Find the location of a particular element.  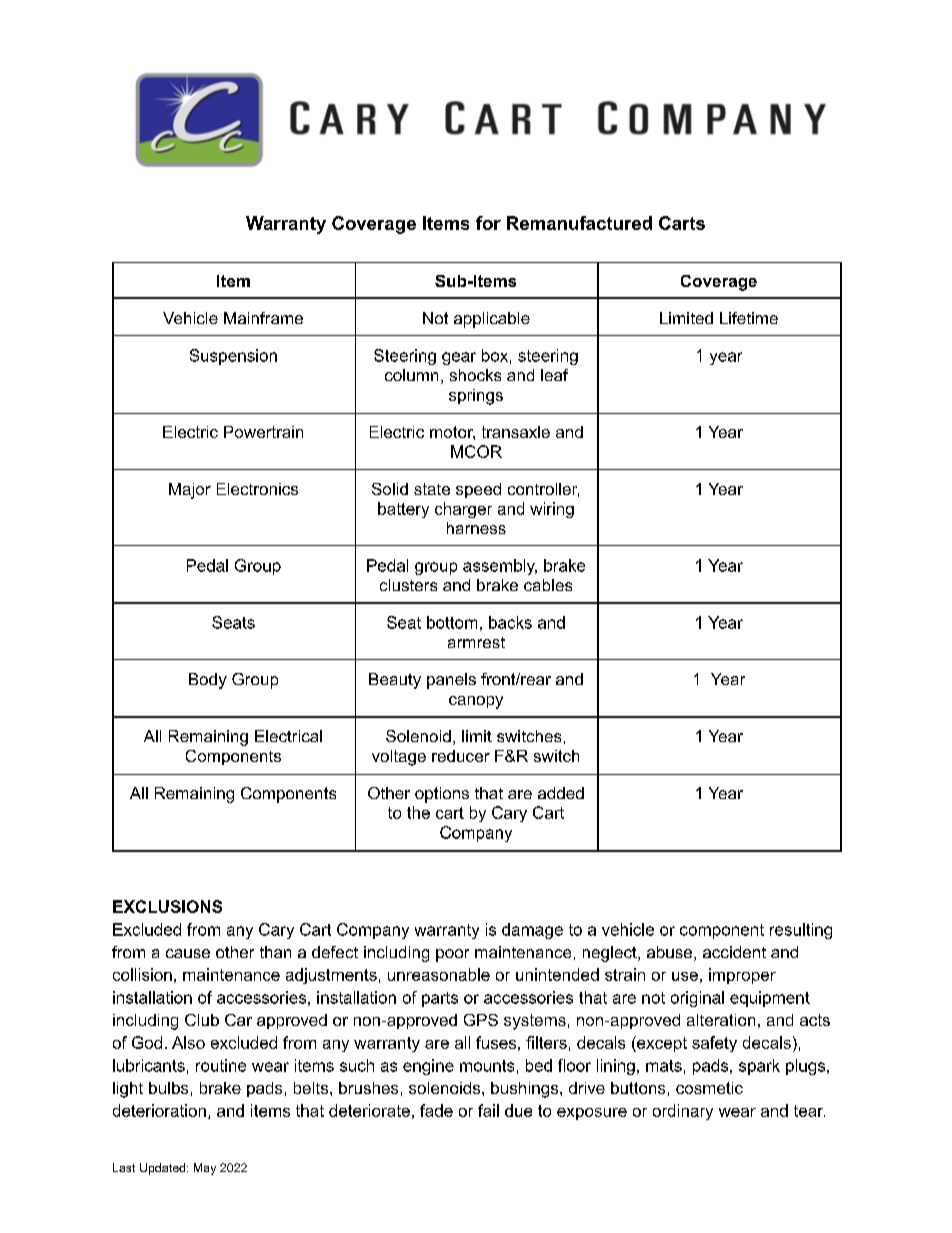

for is located at coordinates (488, 223).
